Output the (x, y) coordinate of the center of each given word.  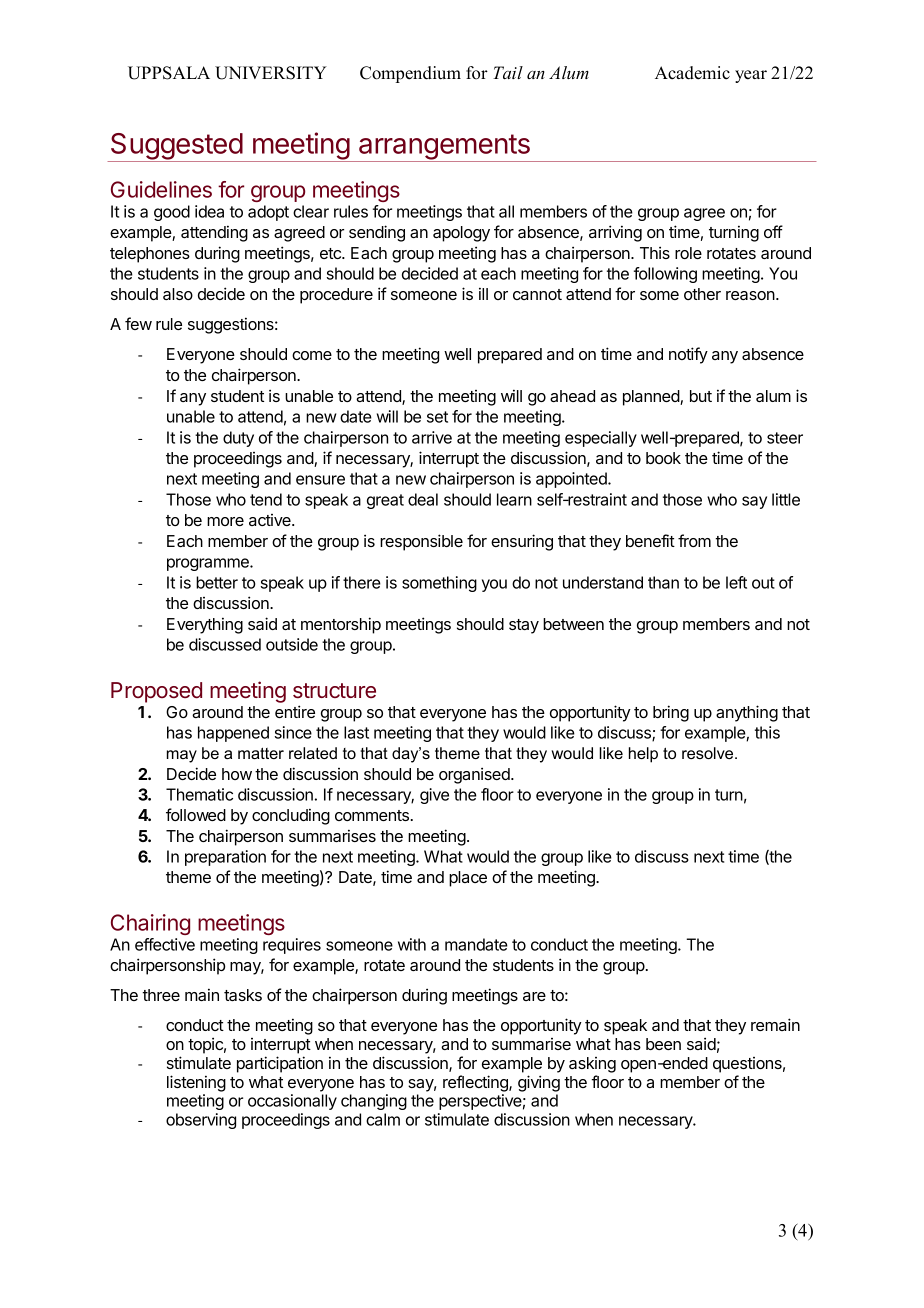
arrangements (444, 148)
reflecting (476, 1083)
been (663, 1044)
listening (196, 1083)
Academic (692, 73)
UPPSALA (169, 73)
